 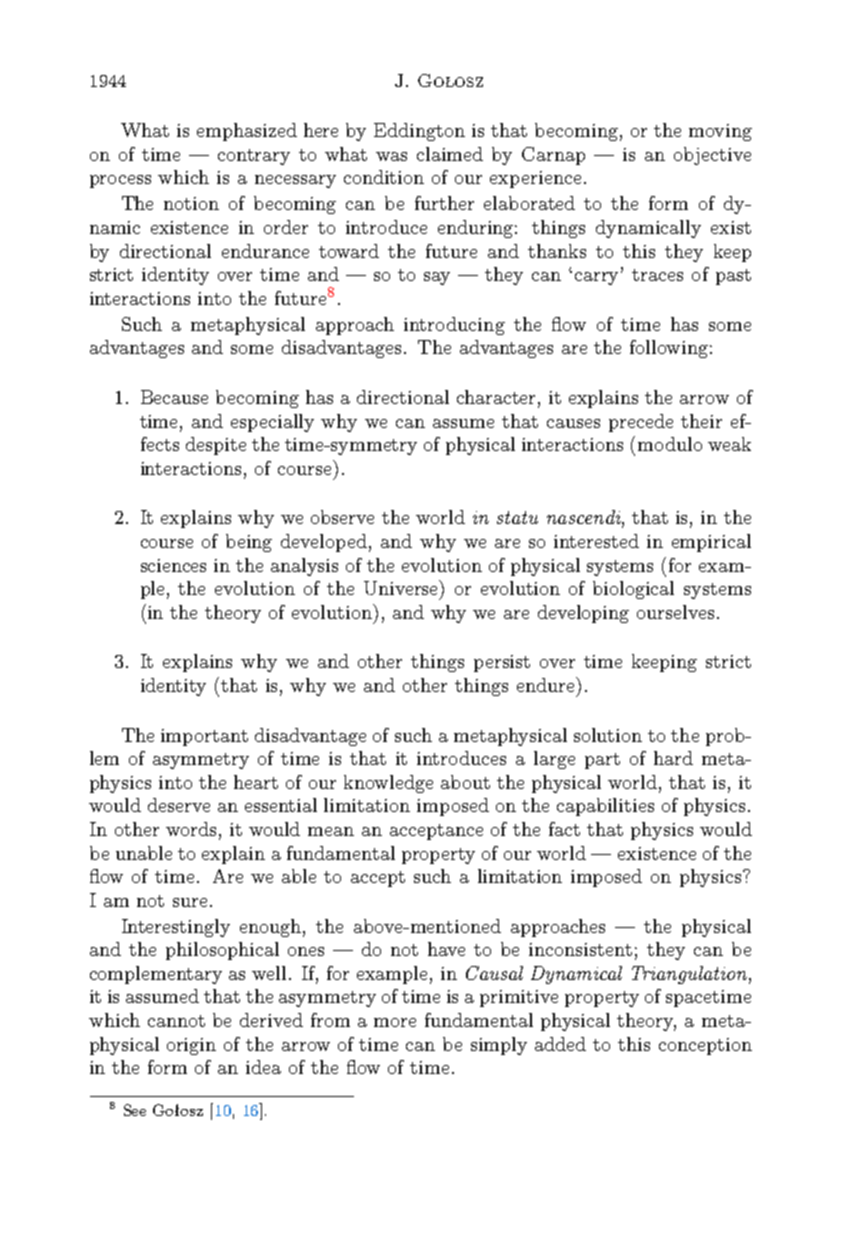 What do you see at coordinates (670, 444) in the screenshot?
I see `modulo` at bounding box center [670, 444].
